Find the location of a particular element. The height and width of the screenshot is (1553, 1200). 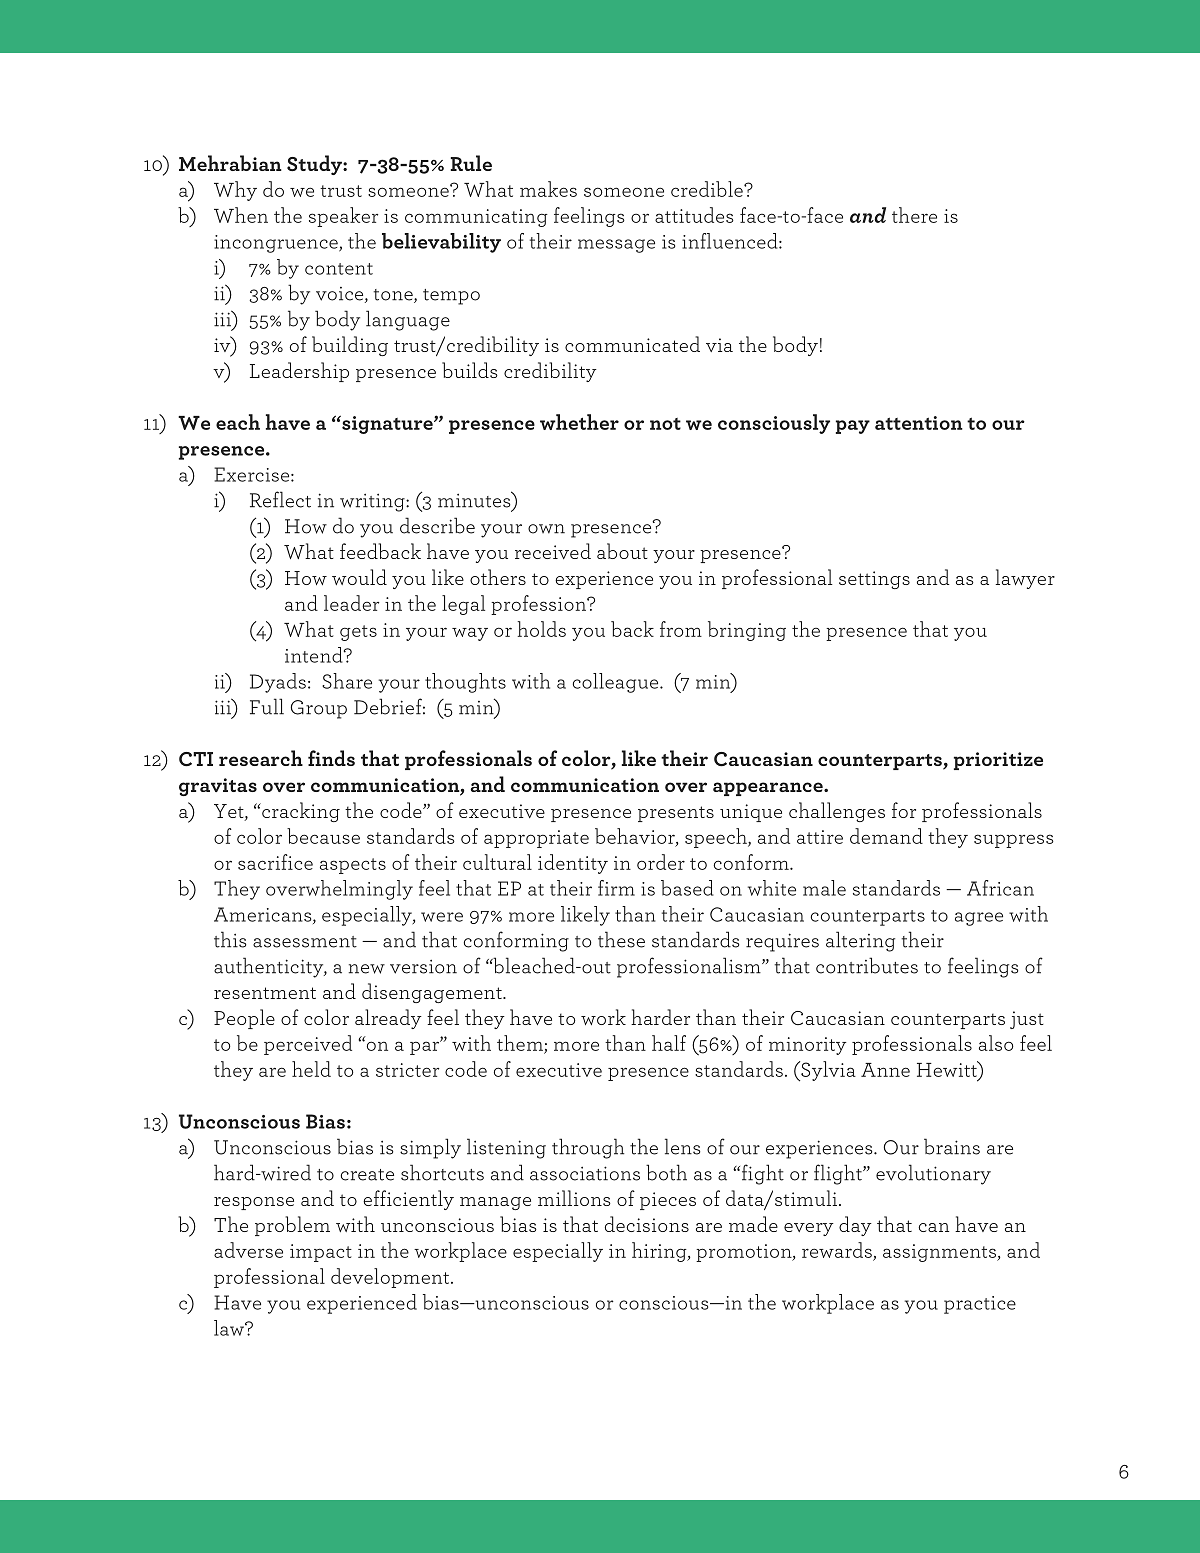

demand is located at coordinates (886, 836).
